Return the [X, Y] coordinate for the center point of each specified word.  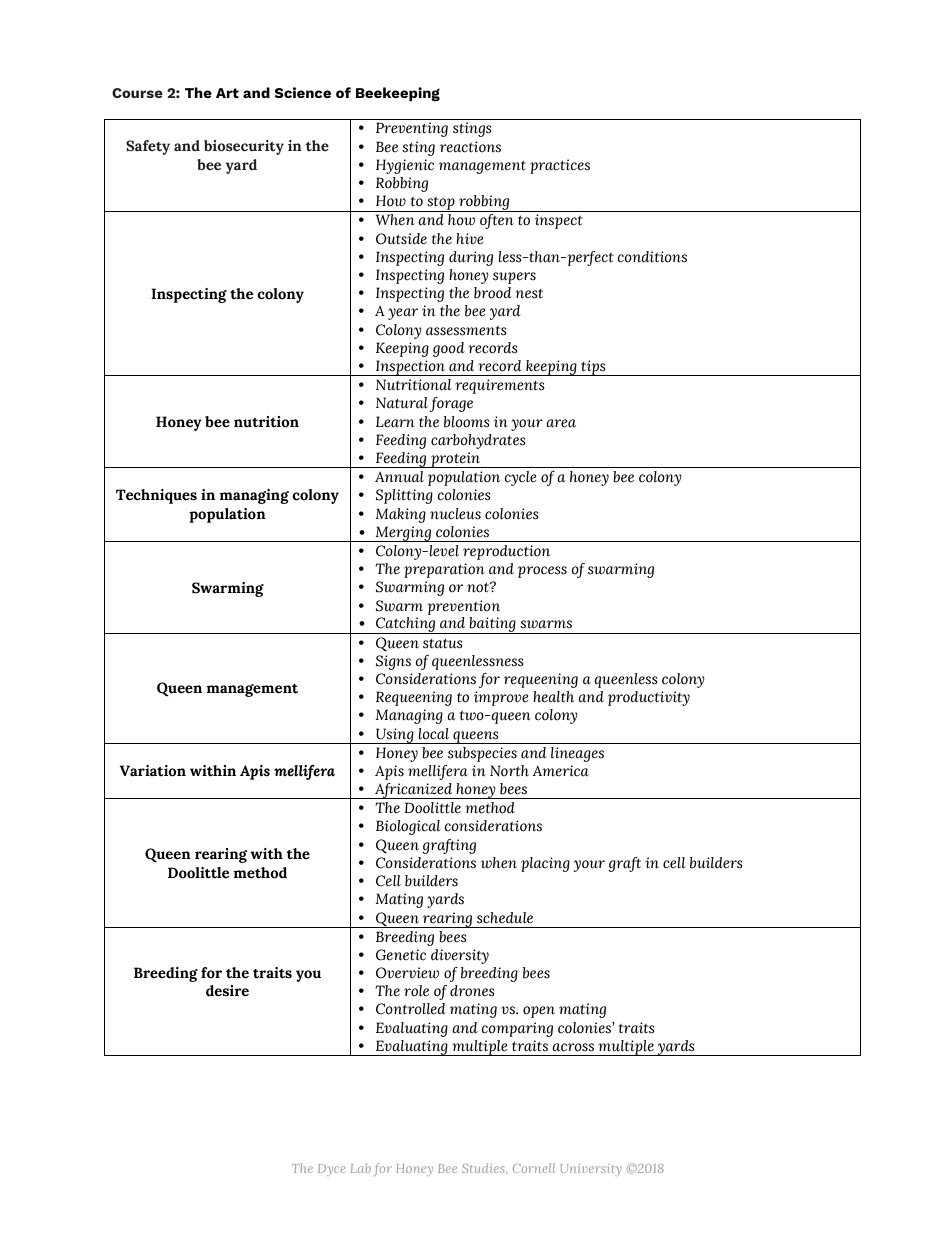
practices [560, 166]
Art [227, 93]
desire [227, 991]
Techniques [156, 496]
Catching [406, 625]
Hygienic [405, 166]
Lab [360, 1168]
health [553, 697]
